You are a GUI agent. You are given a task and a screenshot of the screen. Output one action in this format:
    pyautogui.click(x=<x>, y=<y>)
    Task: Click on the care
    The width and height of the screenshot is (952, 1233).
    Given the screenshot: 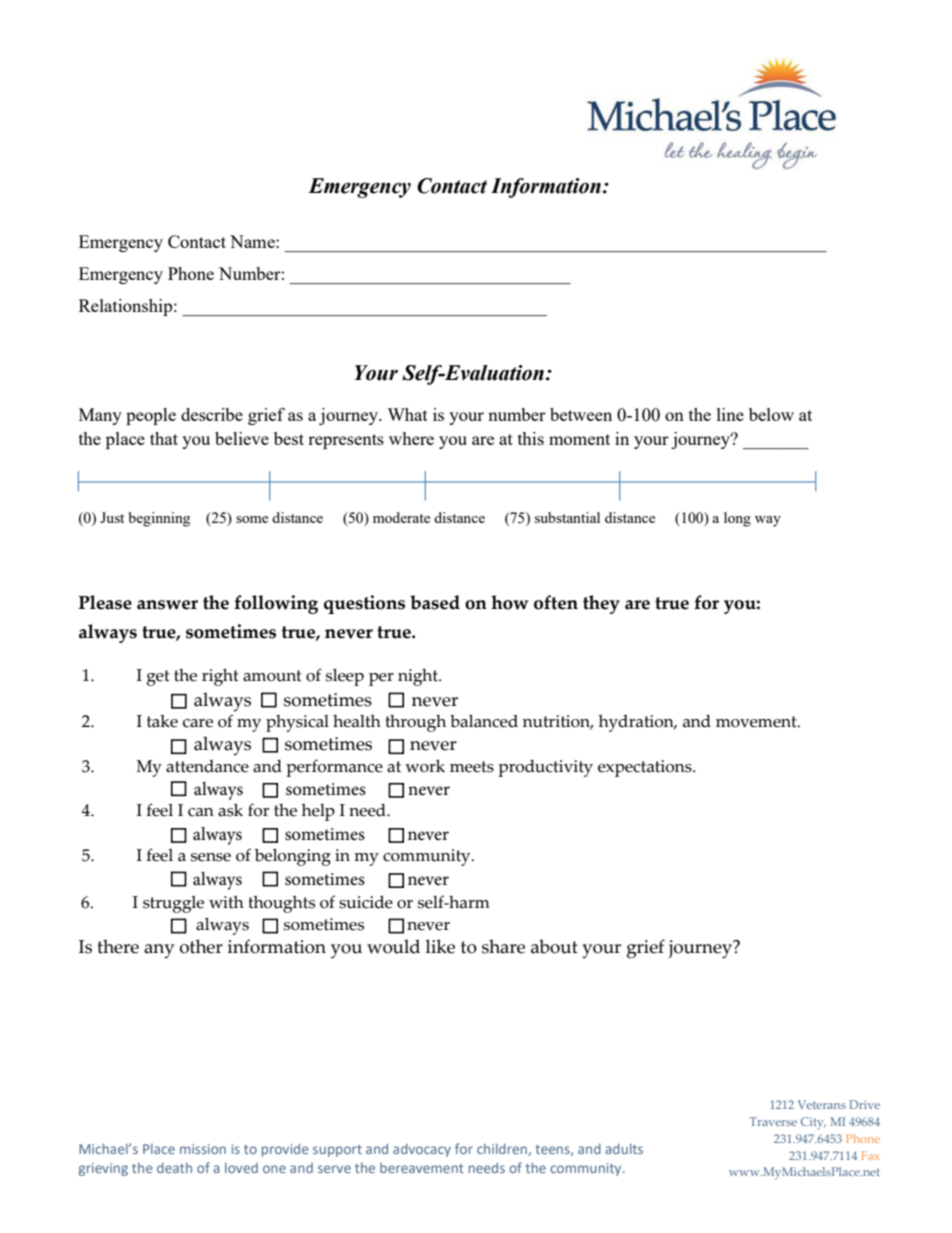 What is the action you would take?
    pyautogui.click(x=198, y=723)
